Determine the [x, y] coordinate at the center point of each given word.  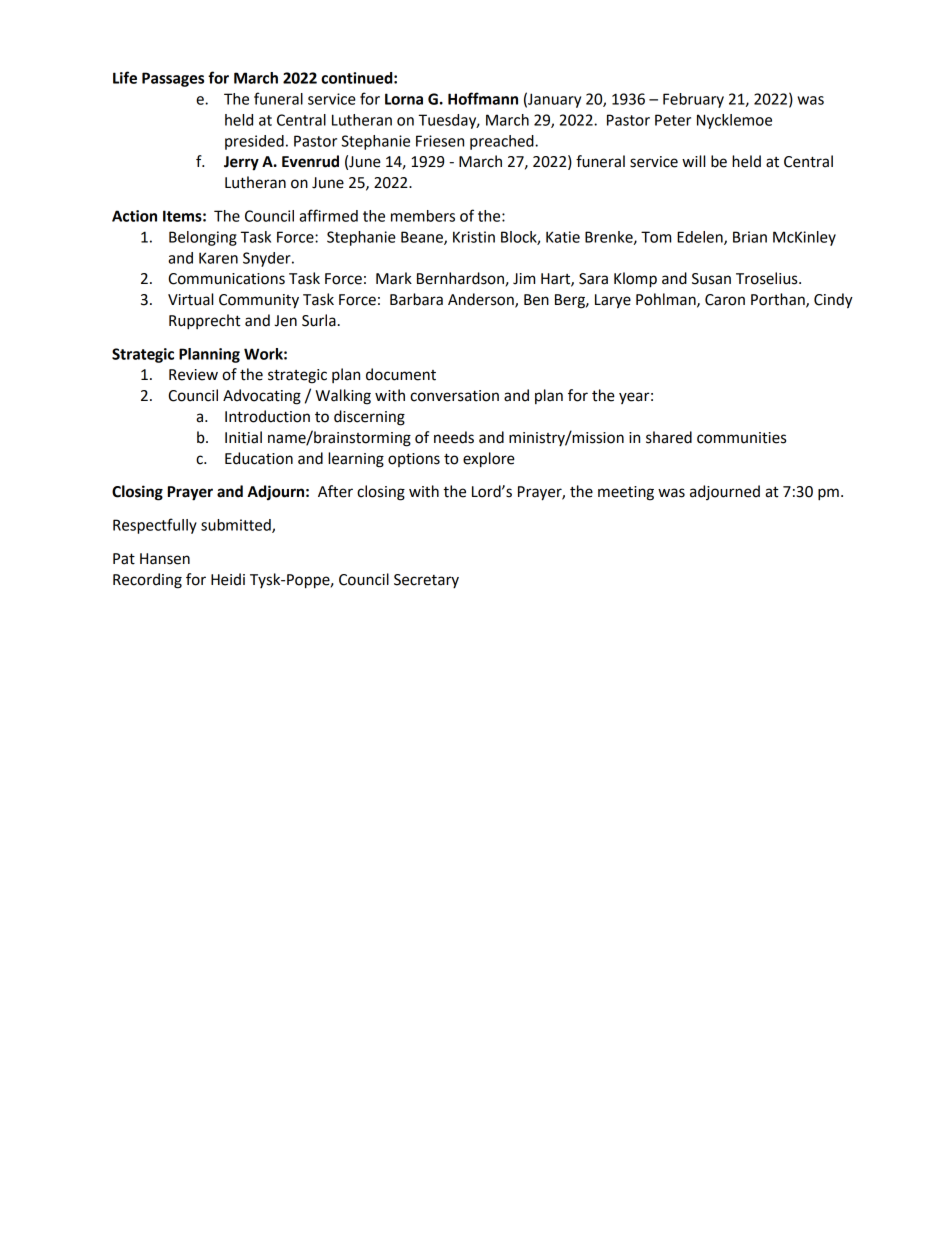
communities [741, 438]
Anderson [482, 300]
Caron [725, 300]
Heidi [228, 579]
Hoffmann [483, 98]
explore [489, 460]
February [693, 100]
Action [134, 216]
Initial [243, 437]
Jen [285, 321]
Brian [750, 237]
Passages [173, 79]
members [423, 216]
